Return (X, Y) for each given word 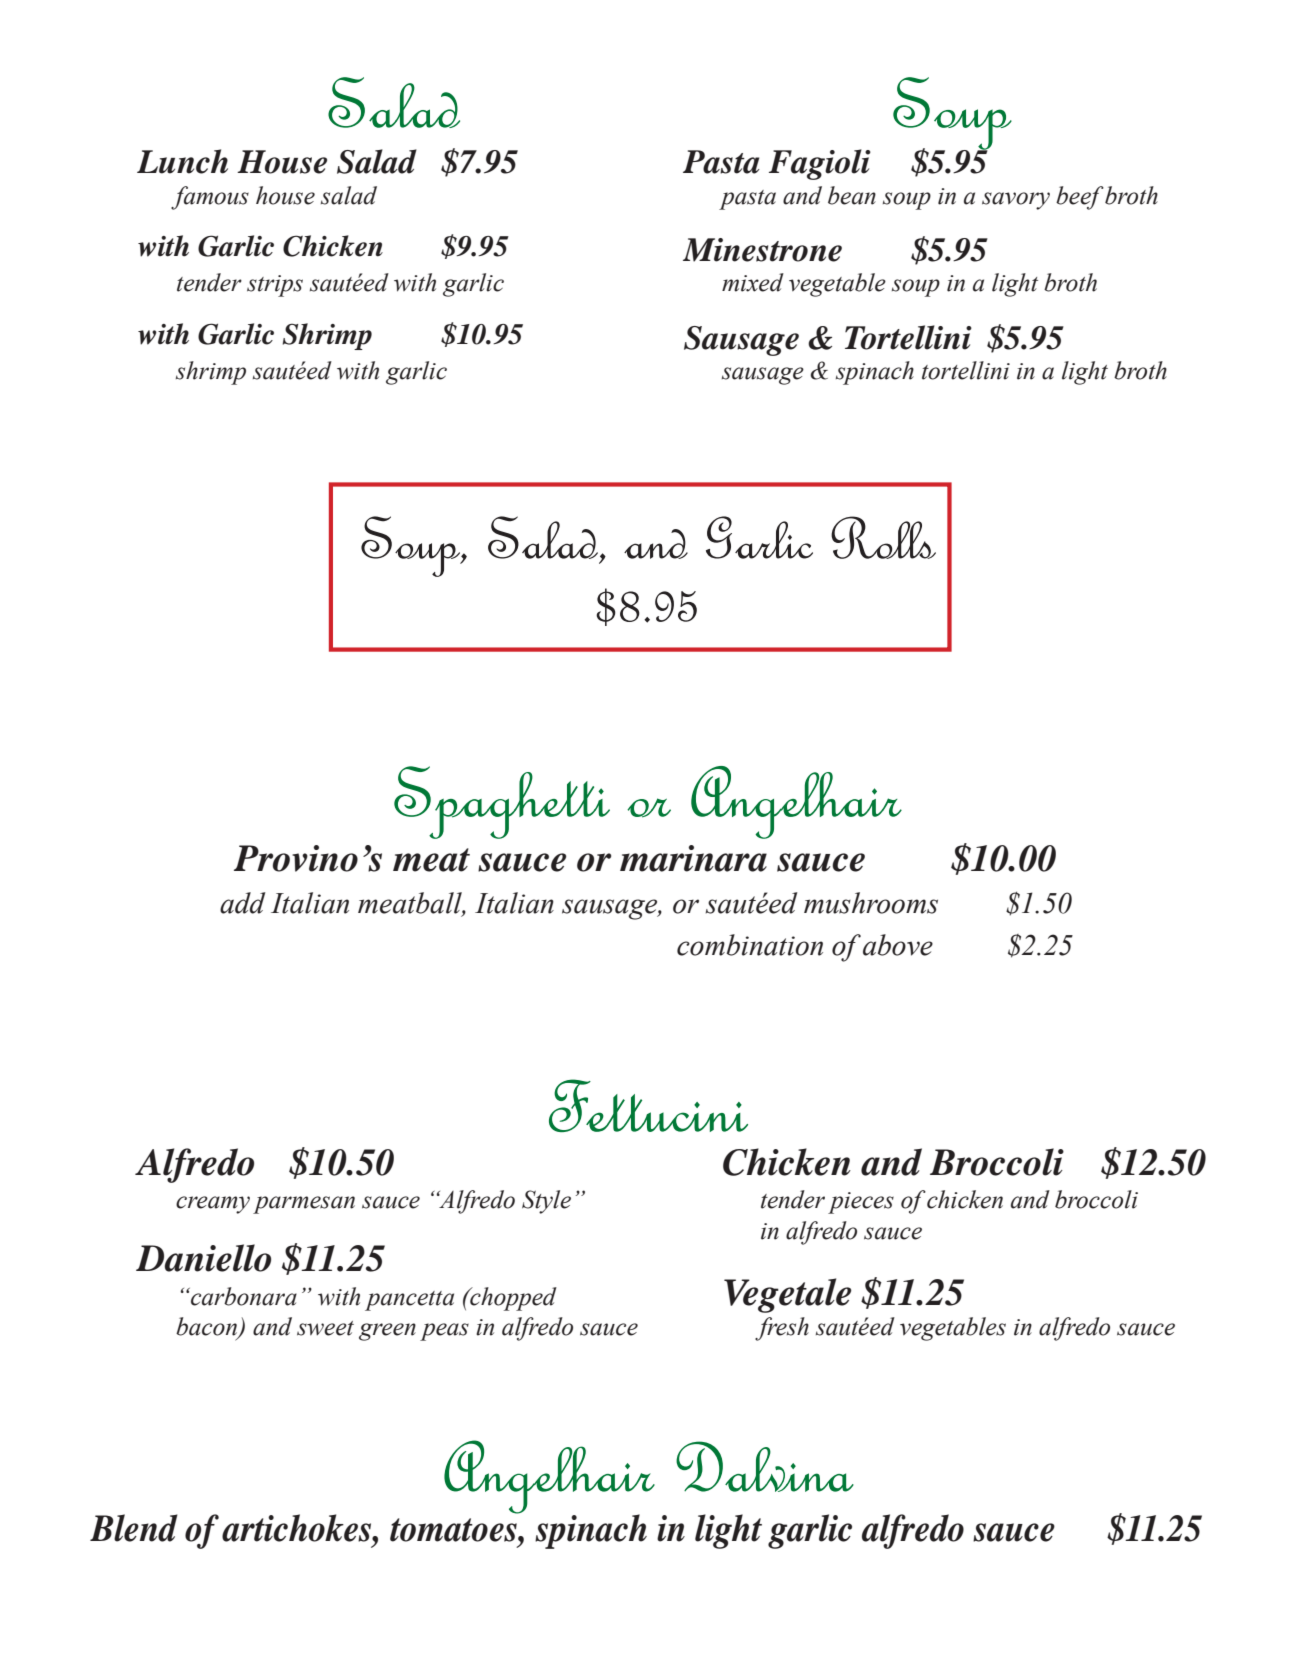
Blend (134, 1528)
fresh (782, 1329)
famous (210, 198)
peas (444, 1332)
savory (1016, 201)
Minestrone (762, 250)
